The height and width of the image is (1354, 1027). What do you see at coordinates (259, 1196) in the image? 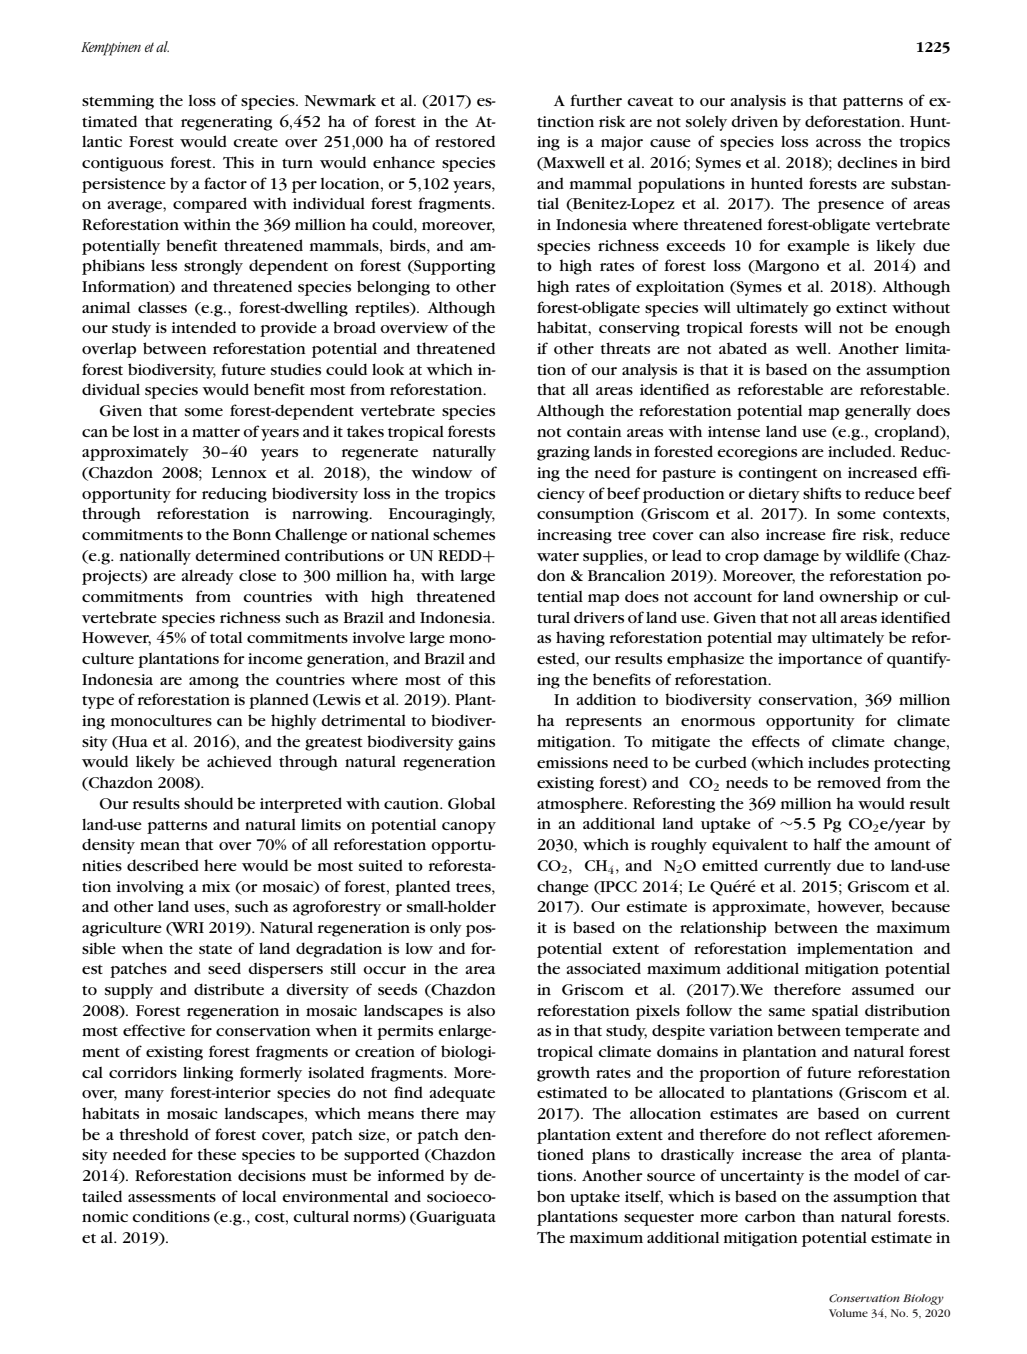
I see `local` at bounding box center [259, 1196].
